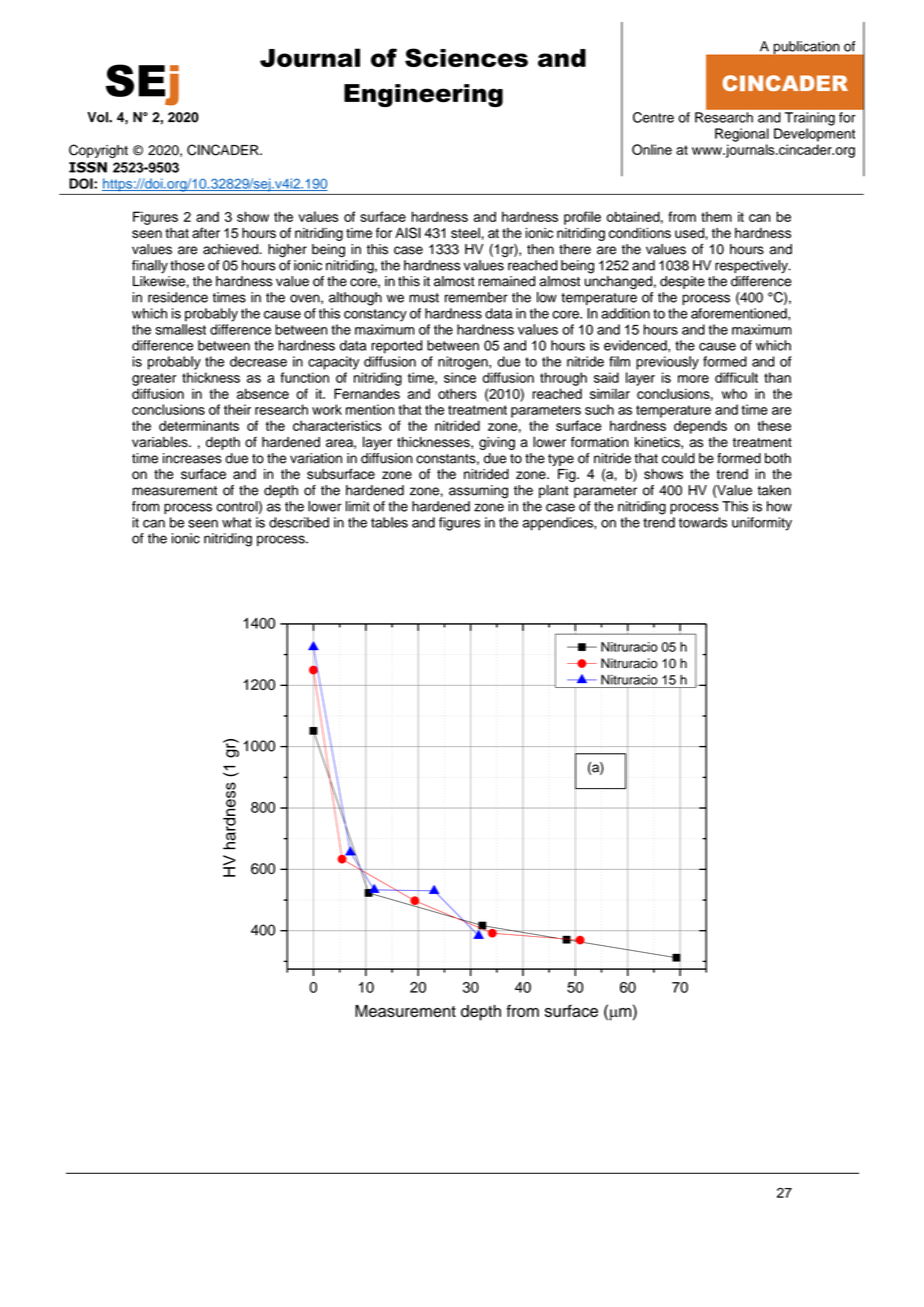 This screenshot has width=924, height=1307. Describe the element at coordinates (716, 216) in the screenshot. I see `them` at that location.
